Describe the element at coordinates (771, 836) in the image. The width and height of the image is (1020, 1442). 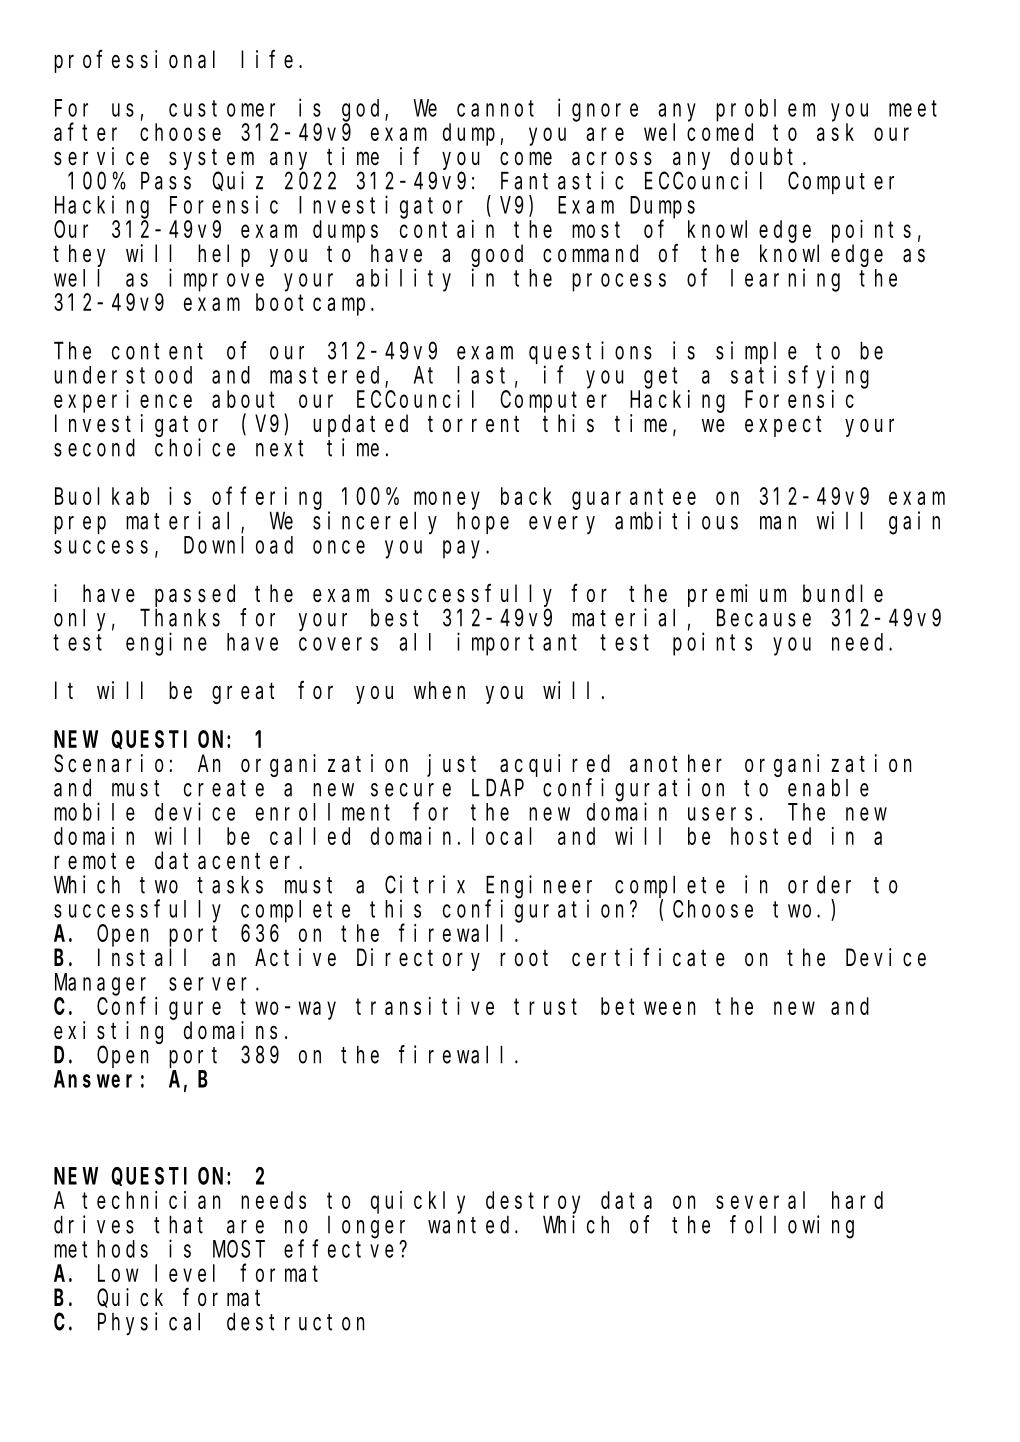
I see `hosted` at that location.
